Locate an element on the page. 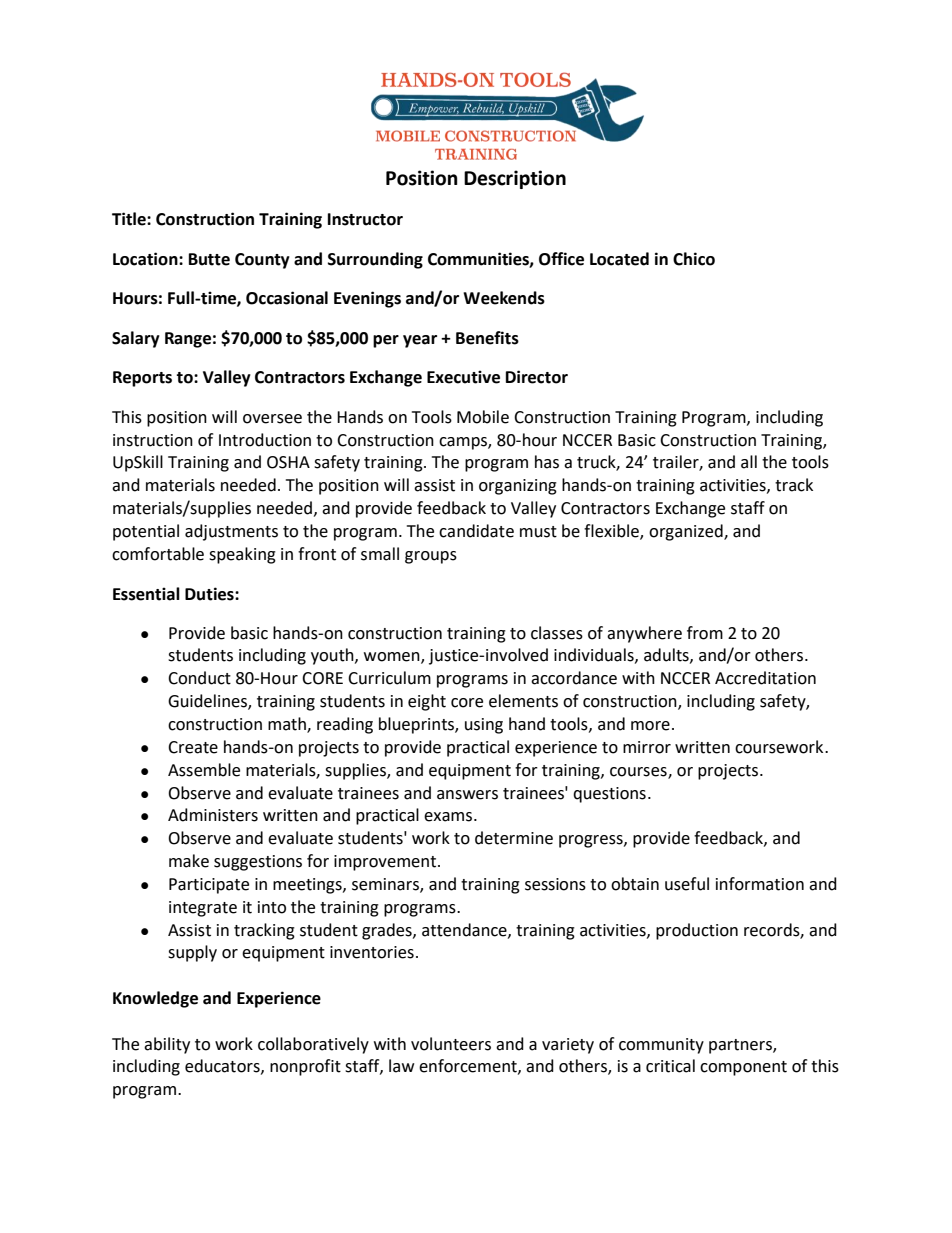  ability is located at coordinates (167, 1045).
